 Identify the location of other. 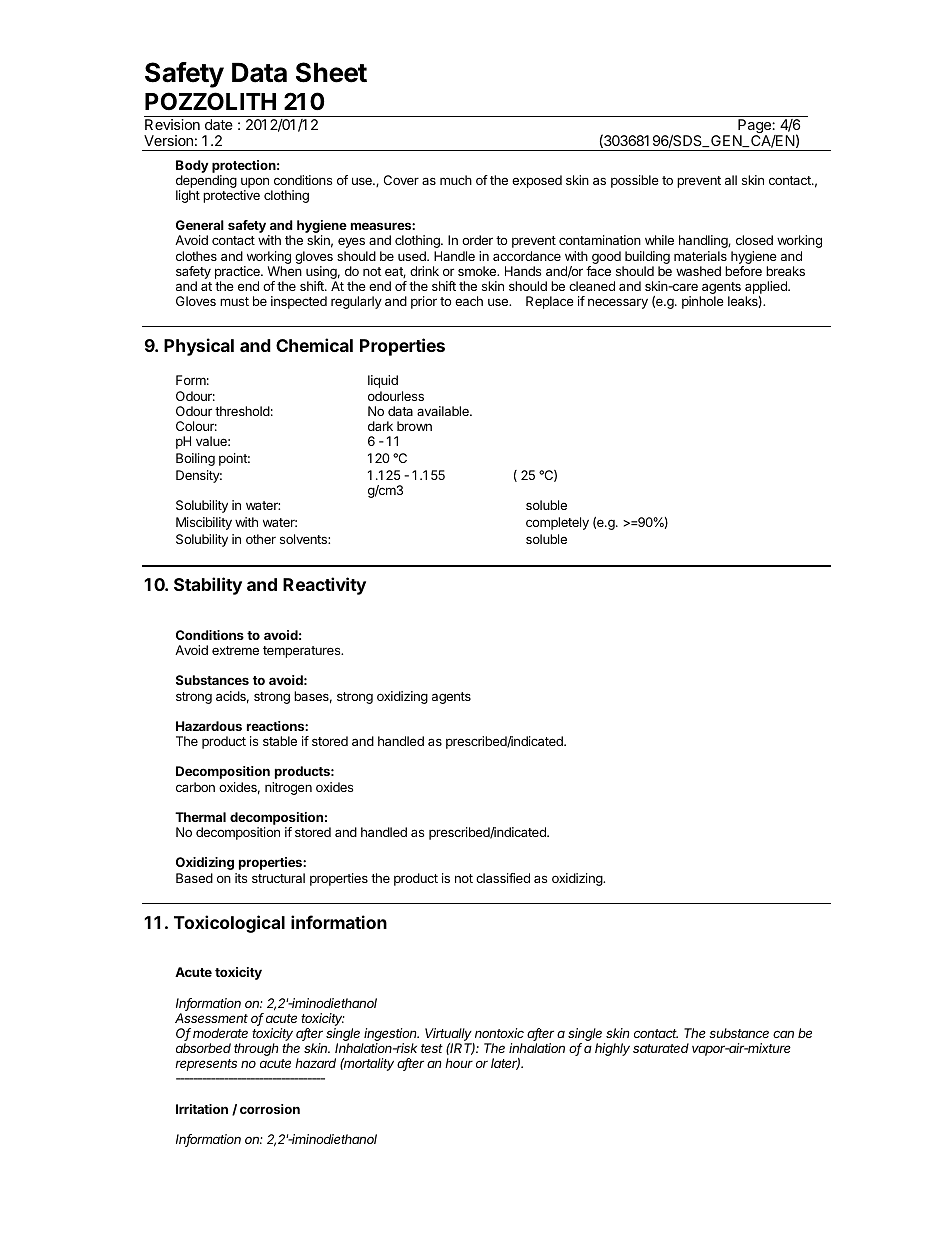
(261, 539).
